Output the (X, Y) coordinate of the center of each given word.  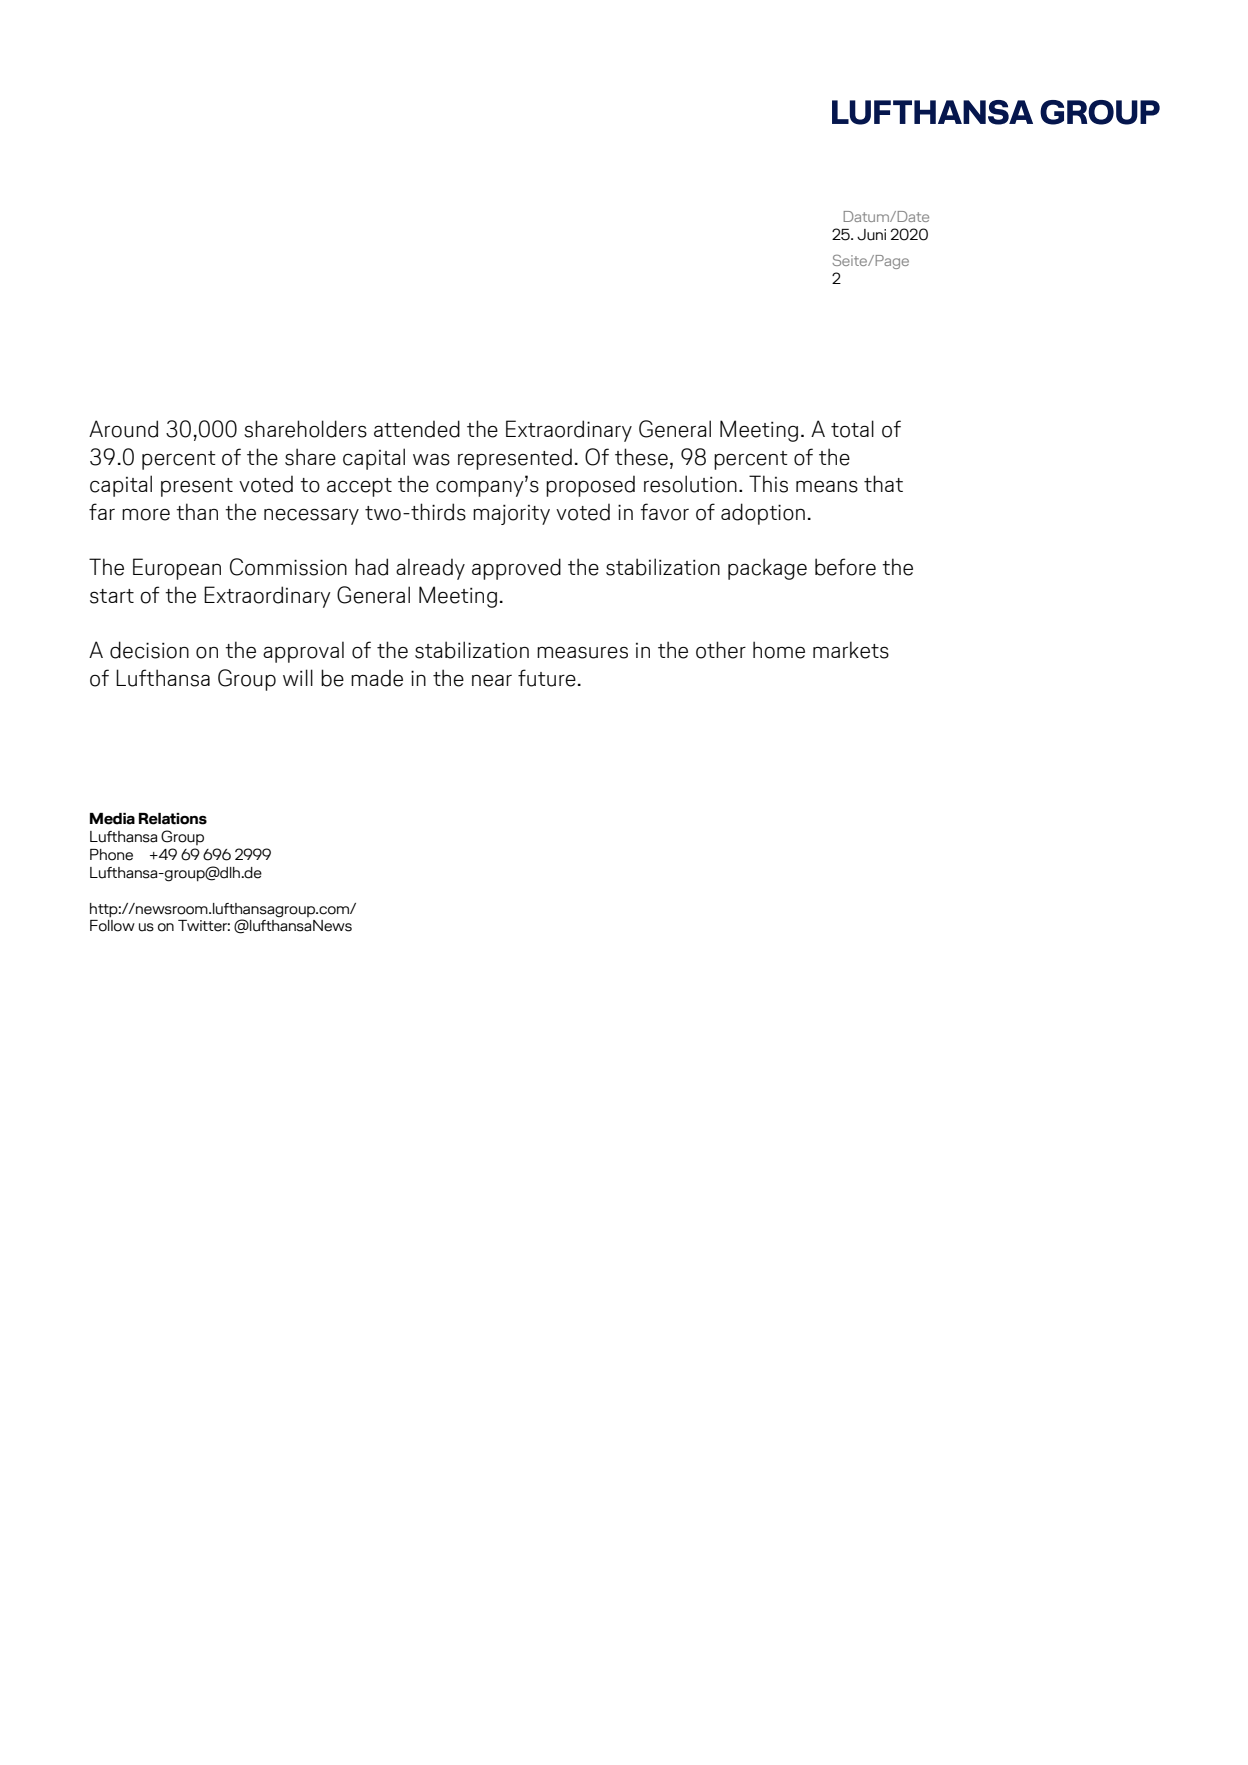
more (146, 515)
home (779, 650)
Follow (112, 926)
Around (123, 429)
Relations (173, 819)
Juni (871, 235)
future (547, 678)
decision (149, 650)
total (852, 429)
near (492, 680)
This (768, 484)
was (431, 459)
